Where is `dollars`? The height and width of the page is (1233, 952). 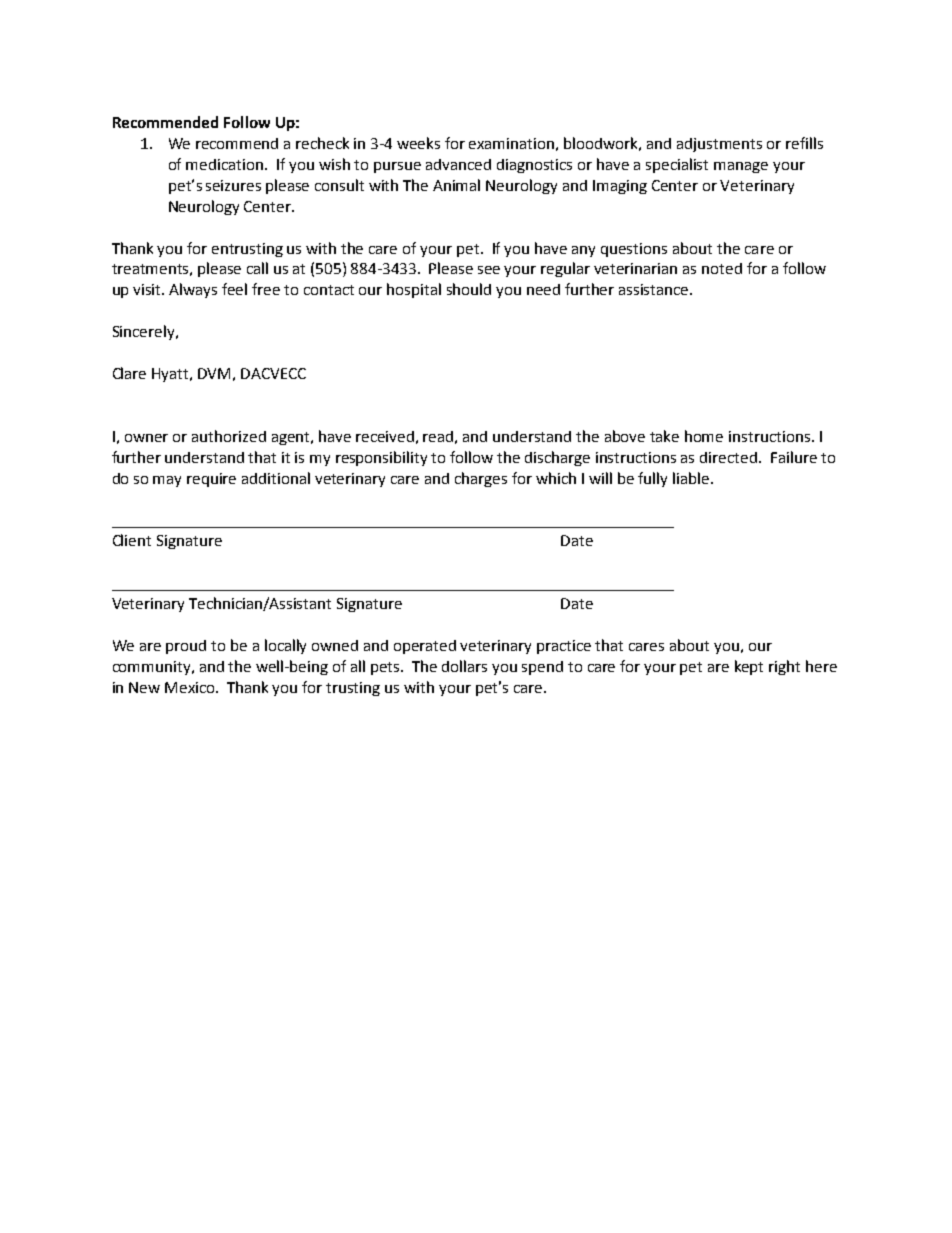 dollars is located at coordinates (464, 666).
